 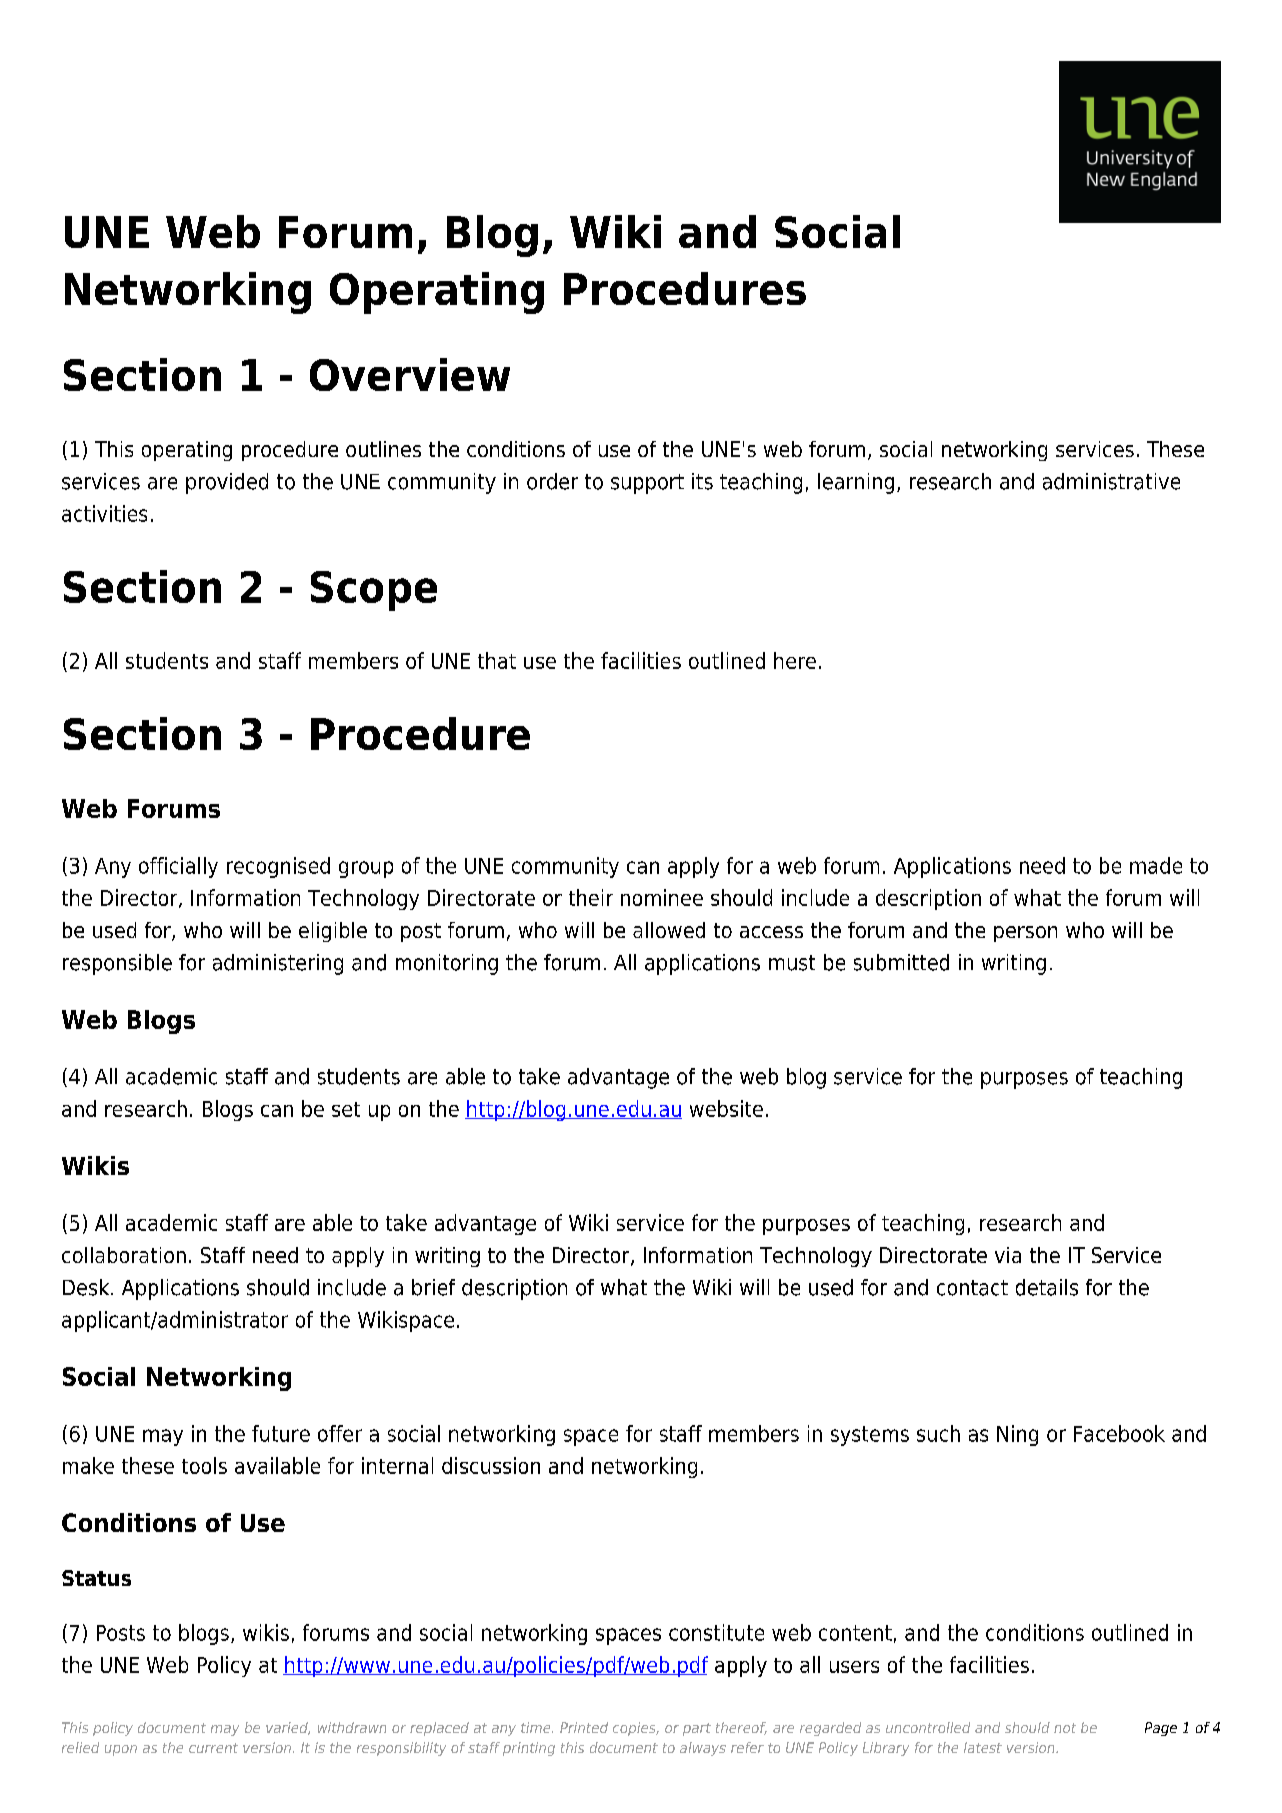 I want to click on collaboration, so click(x=124, y=1255).
